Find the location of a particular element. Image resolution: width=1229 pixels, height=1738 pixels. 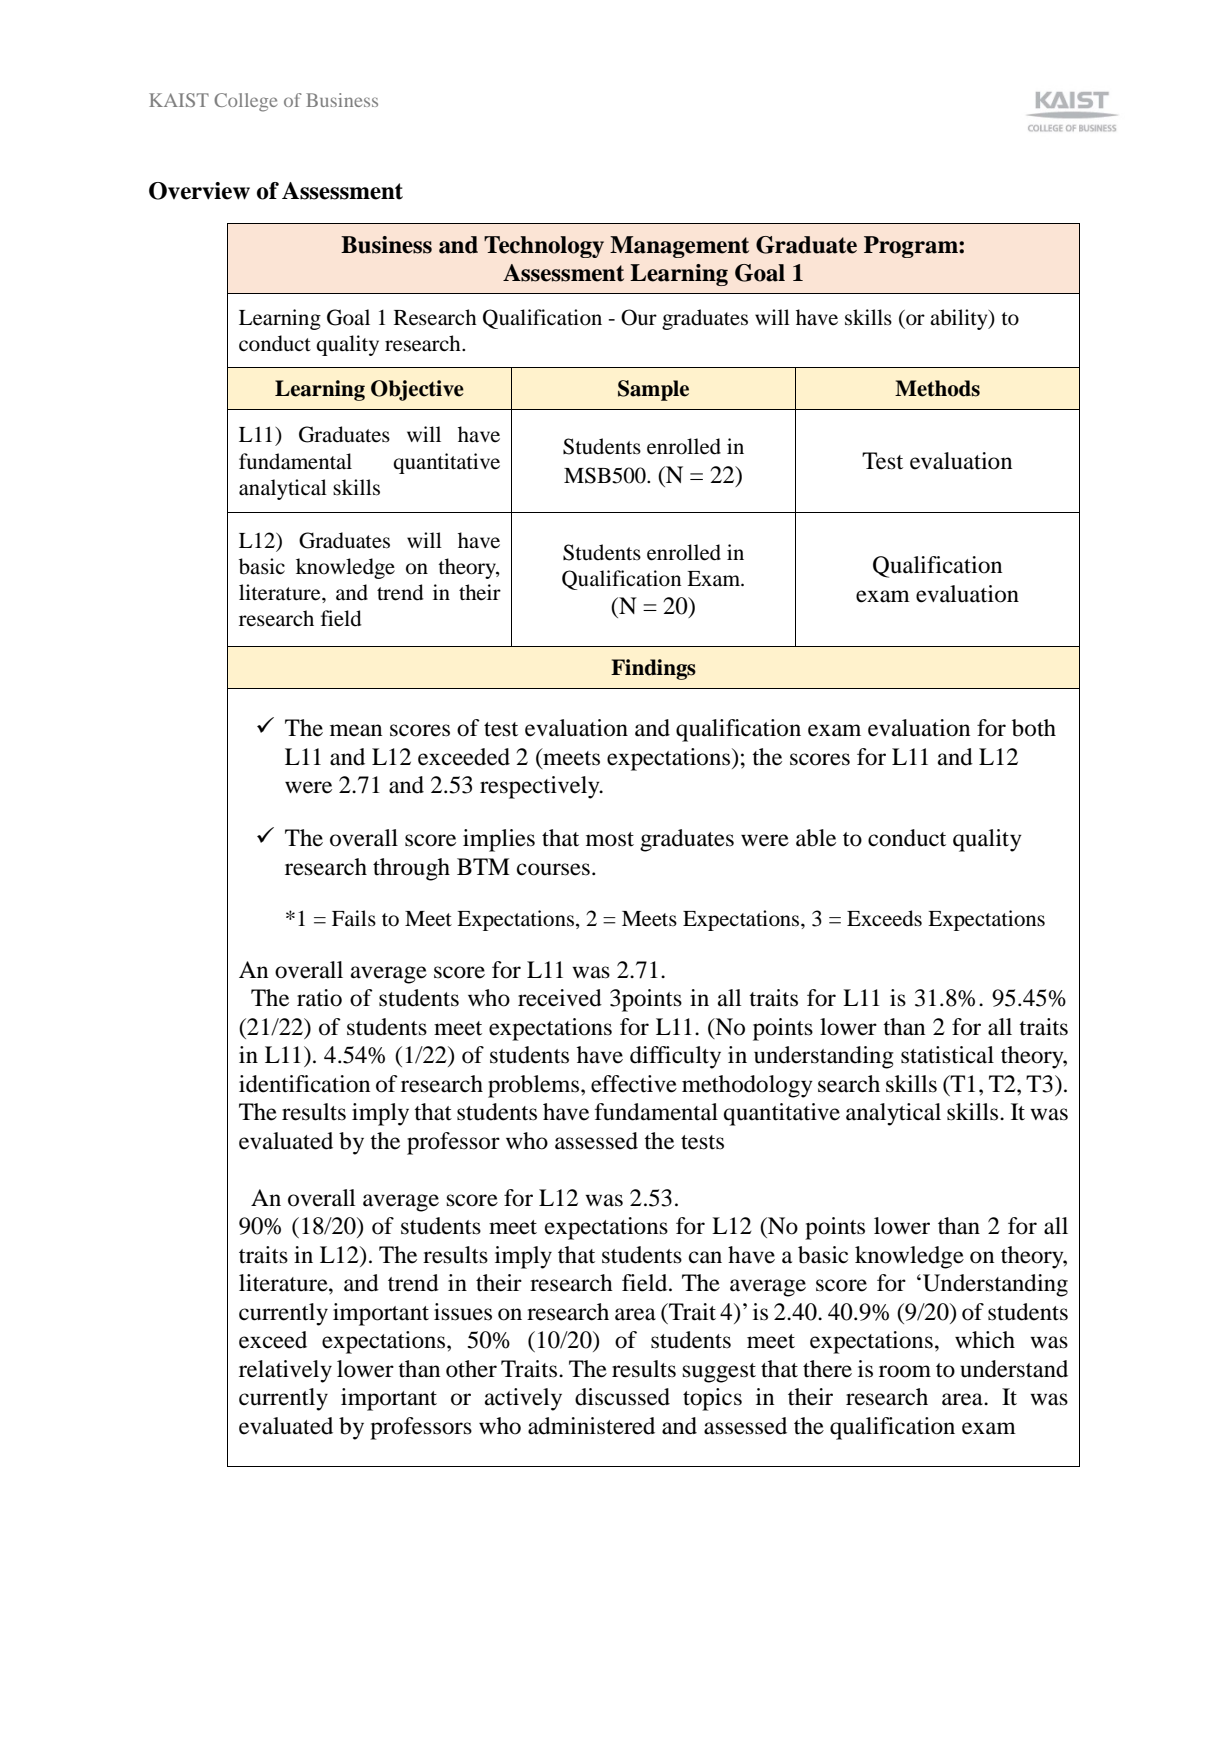

mean is located at coordinates (356, 730).
